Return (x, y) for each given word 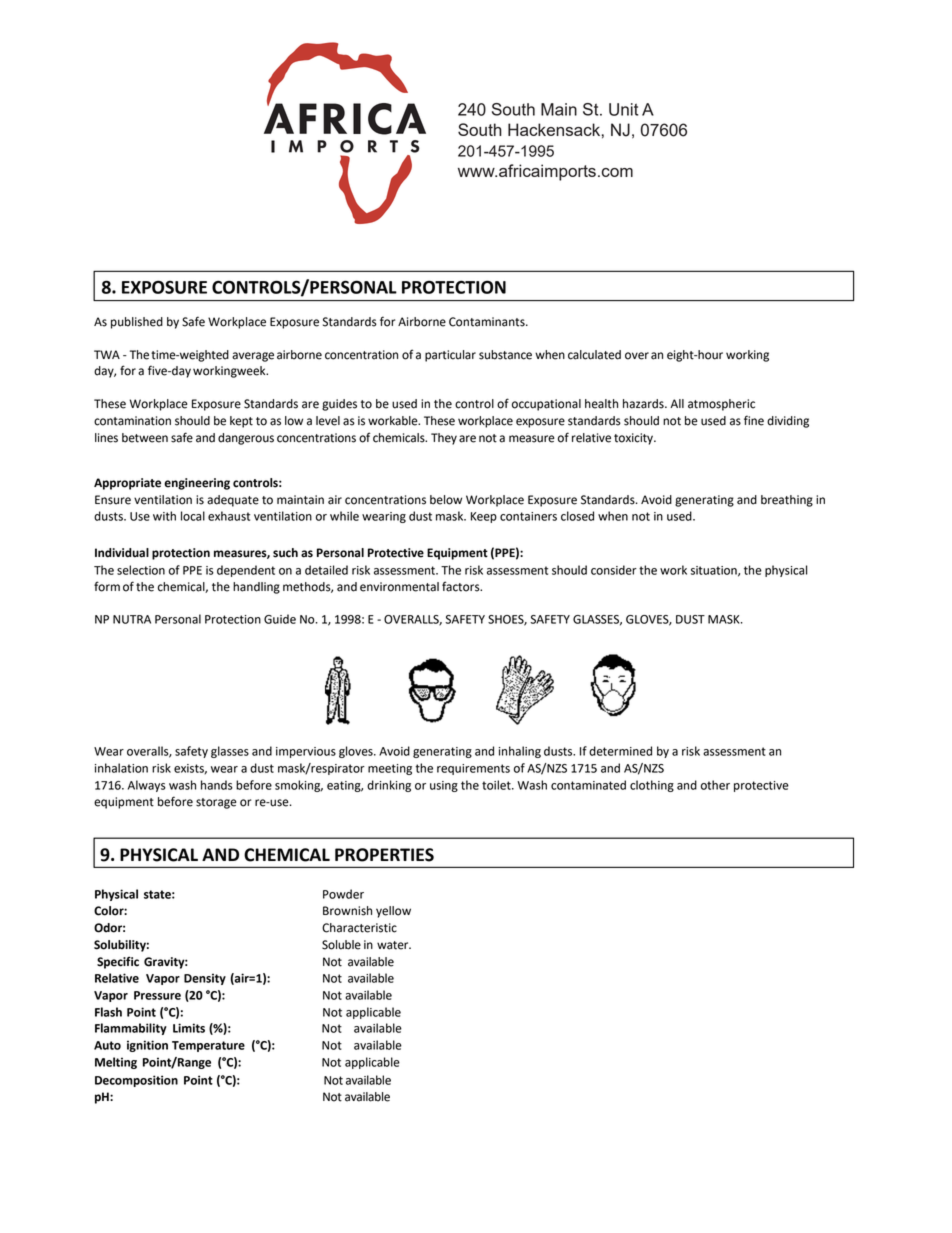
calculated (594, 355)
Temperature (208, 1046)
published (137, 323)
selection (141, 570)
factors (462, 586)
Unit (623, 109)
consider (614, 570)
